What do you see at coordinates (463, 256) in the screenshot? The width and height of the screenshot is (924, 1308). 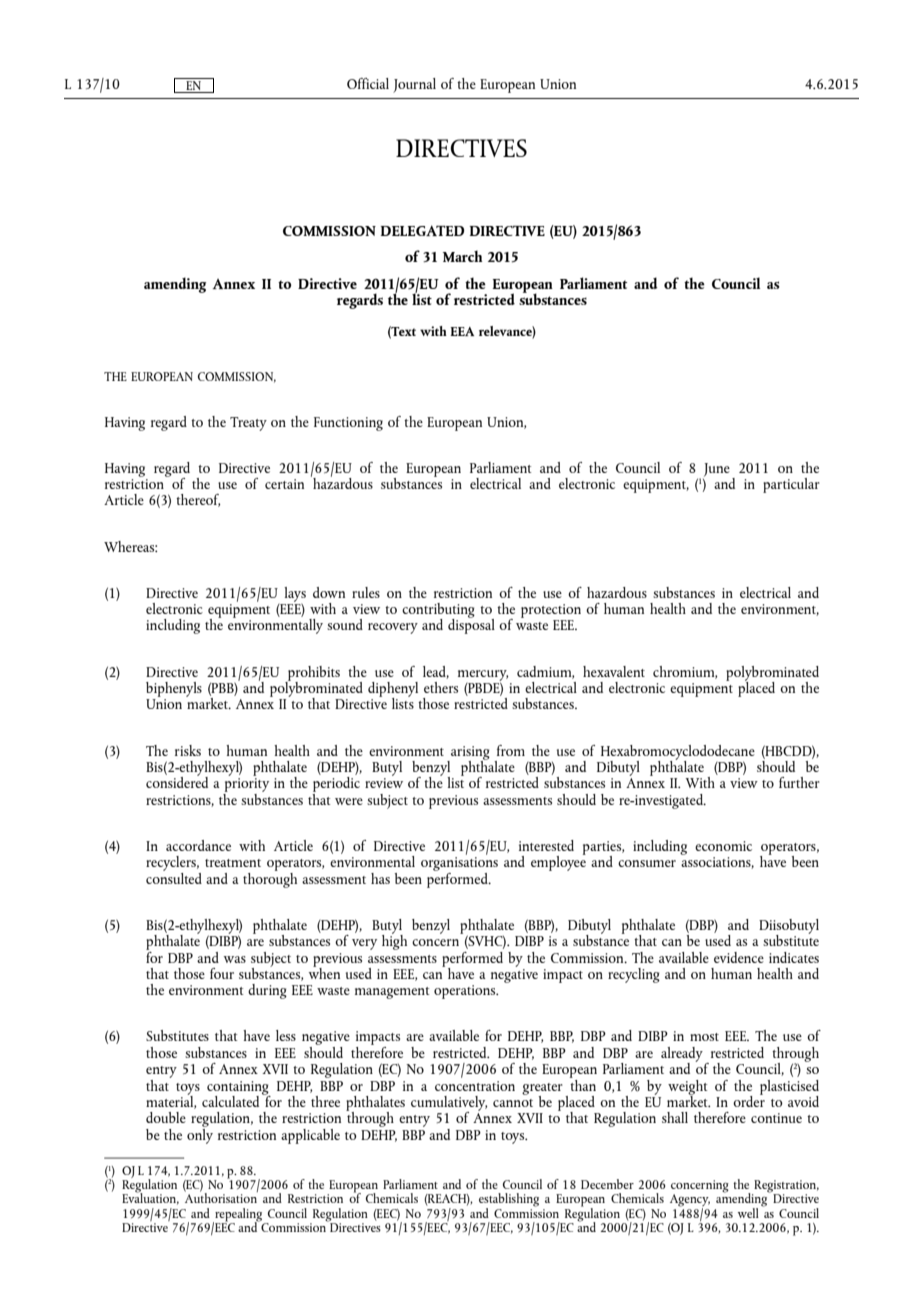 I see `March` at bounding box center [463, 256].
